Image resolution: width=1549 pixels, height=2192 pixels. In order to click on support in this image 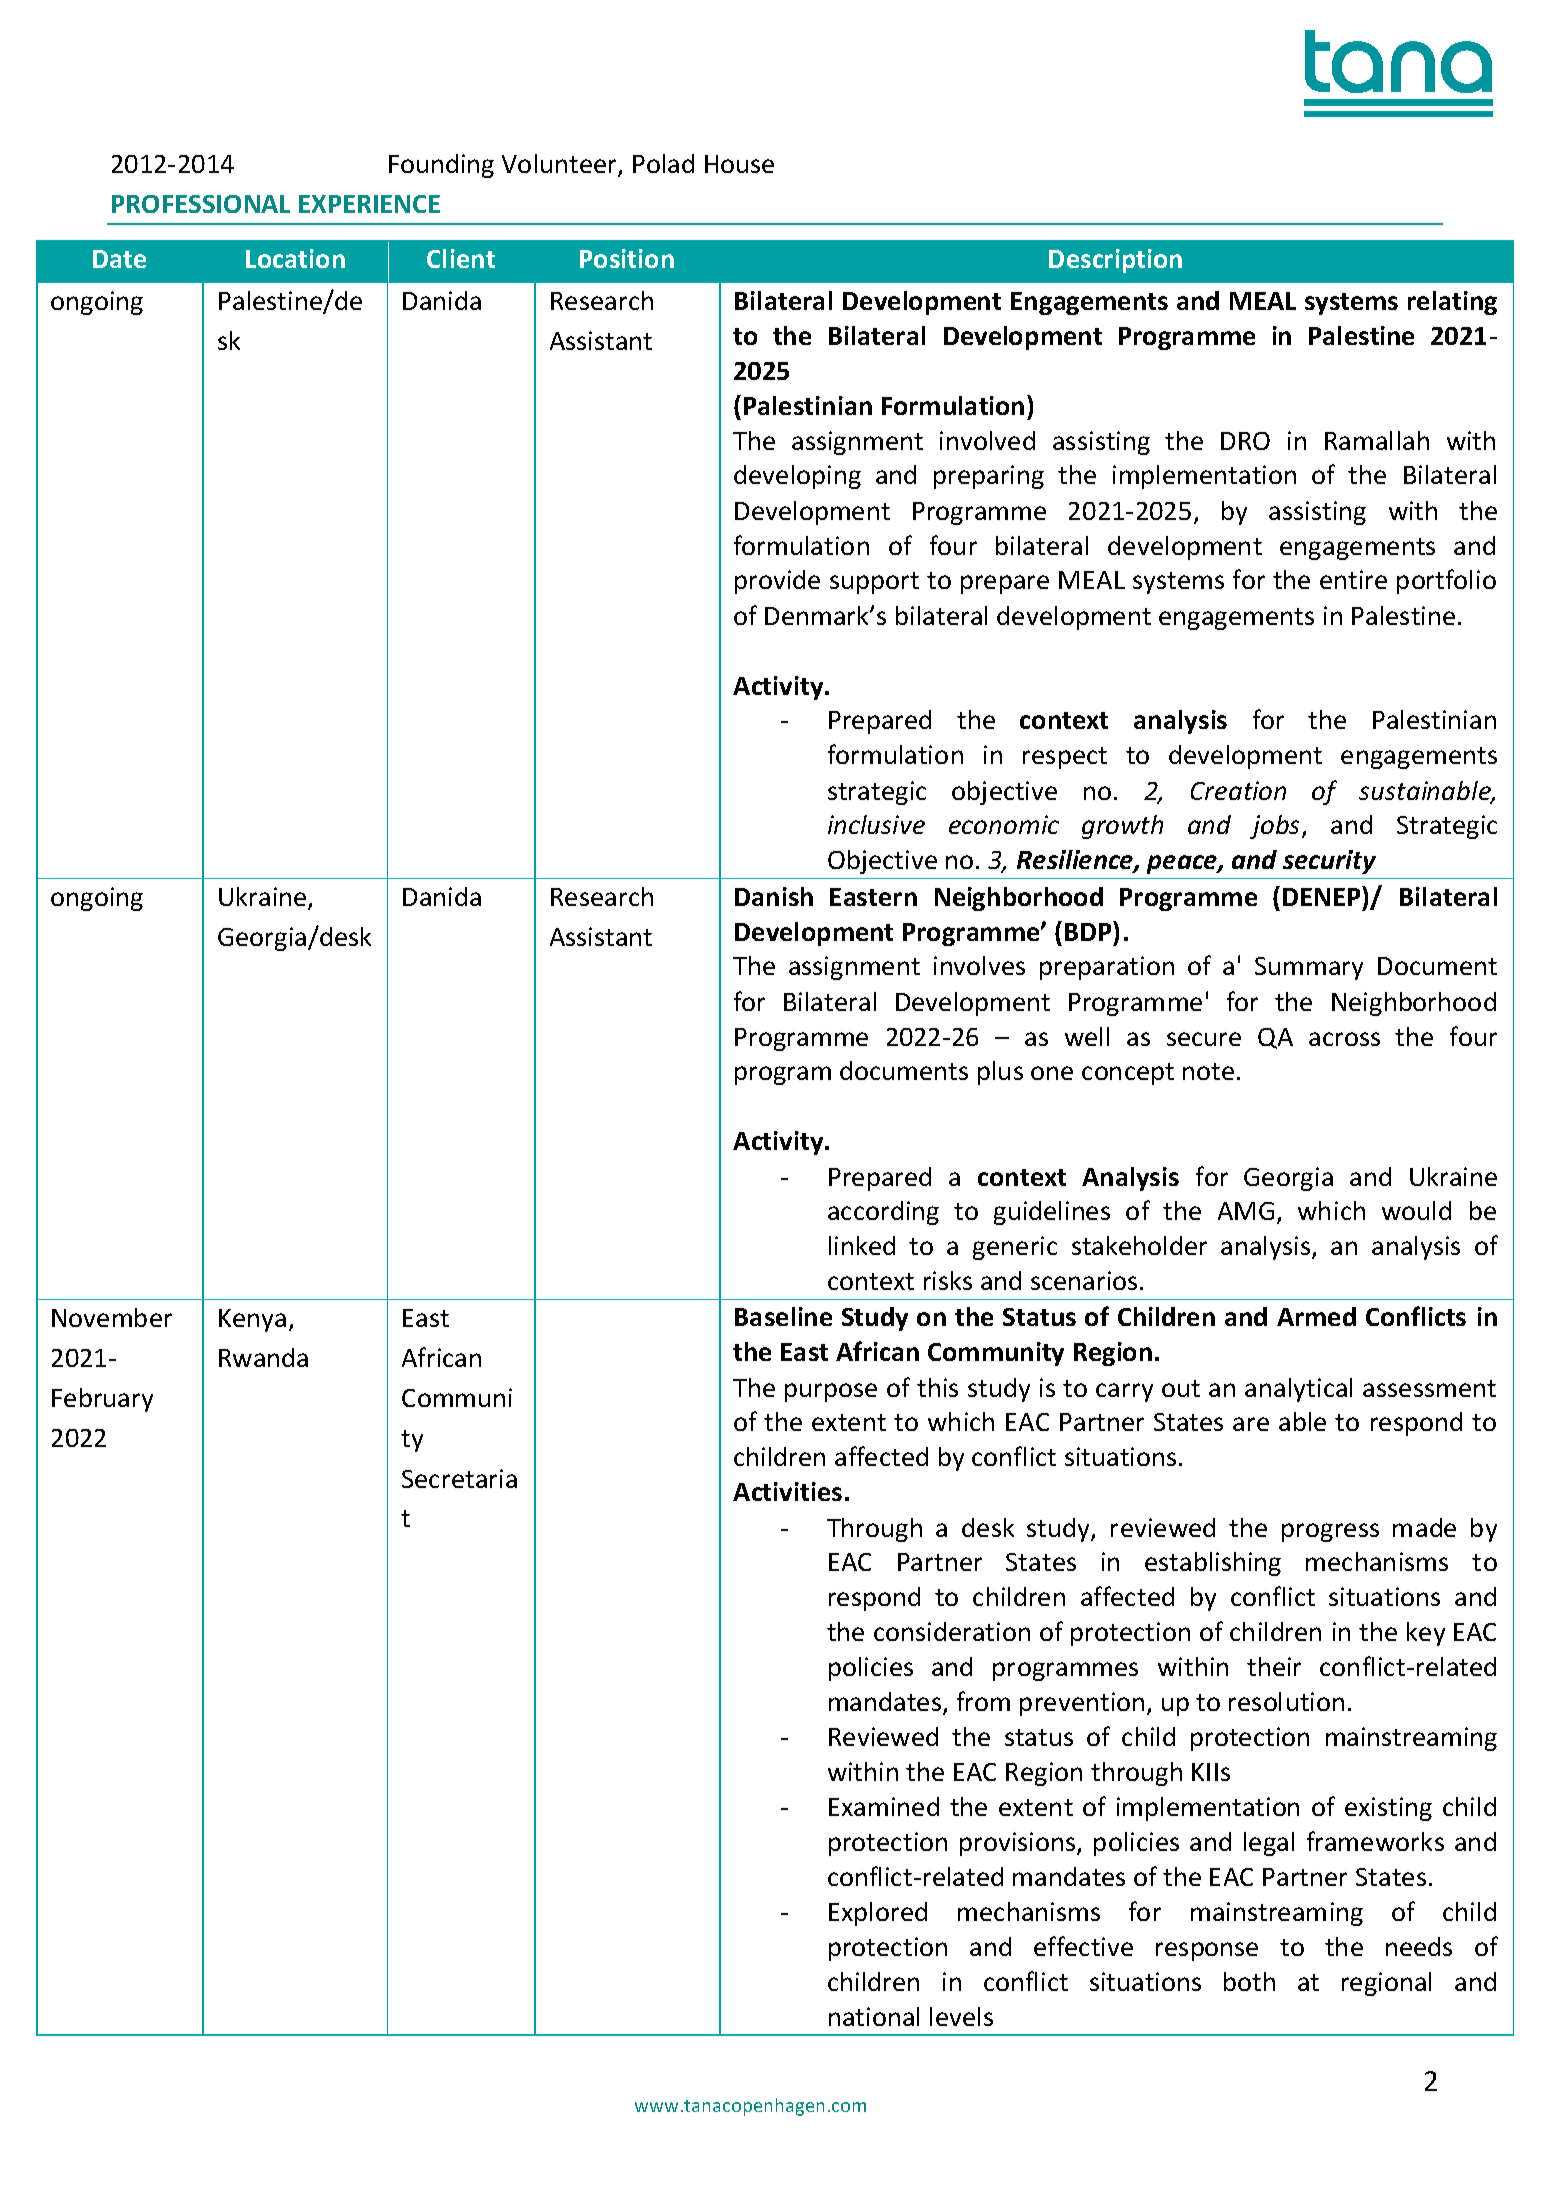, I will do `click(874, 583)`.
